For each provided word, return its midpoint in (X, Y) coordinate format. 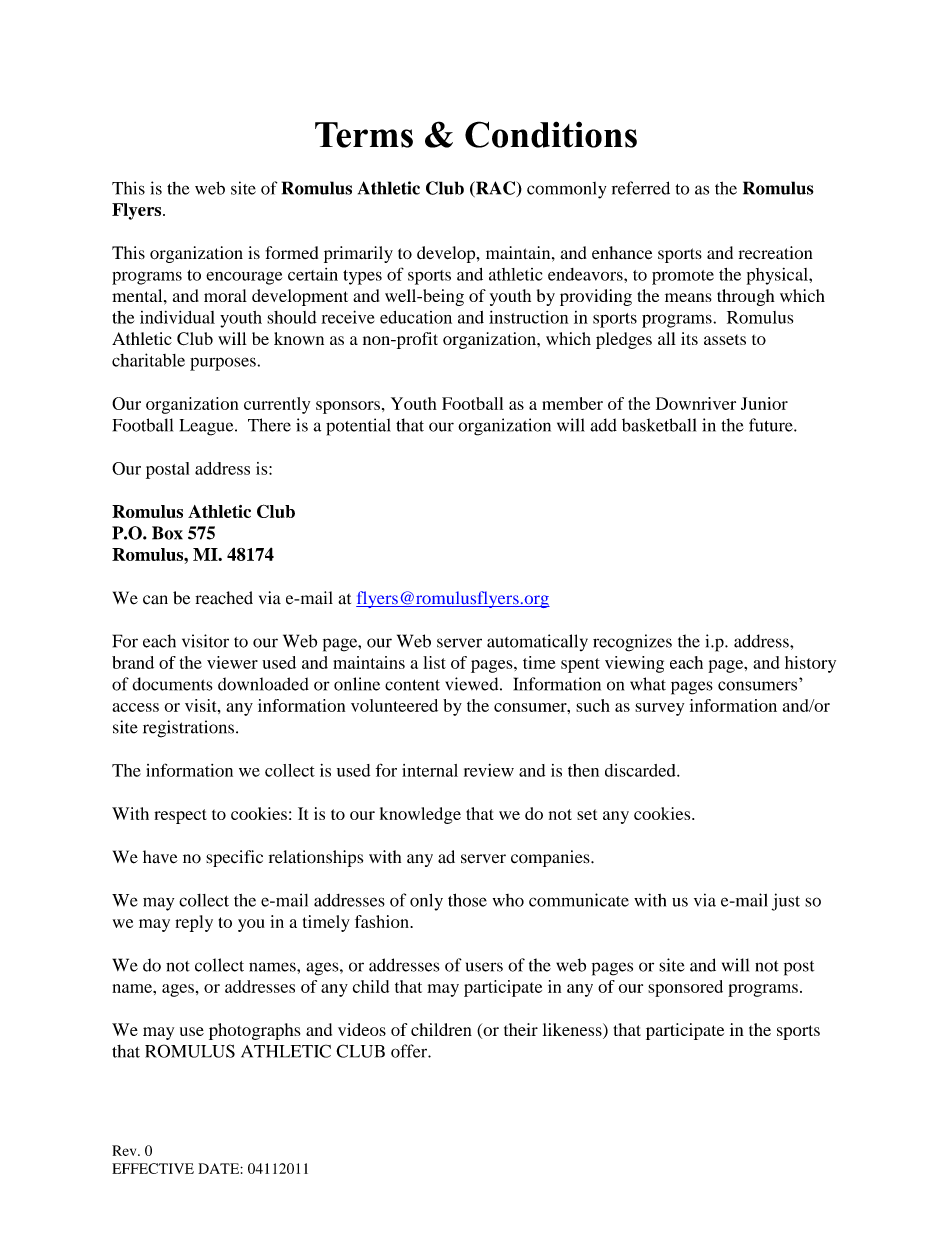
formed (291, 252)
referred (641, 188)
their (521, 1029)
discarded (641, 770)
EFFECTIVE (153, 1168)
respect (180, 816)
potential (358, 427)
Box (167, 533)
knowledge (420, 815)
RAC (496, 189)
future (772, 425)
